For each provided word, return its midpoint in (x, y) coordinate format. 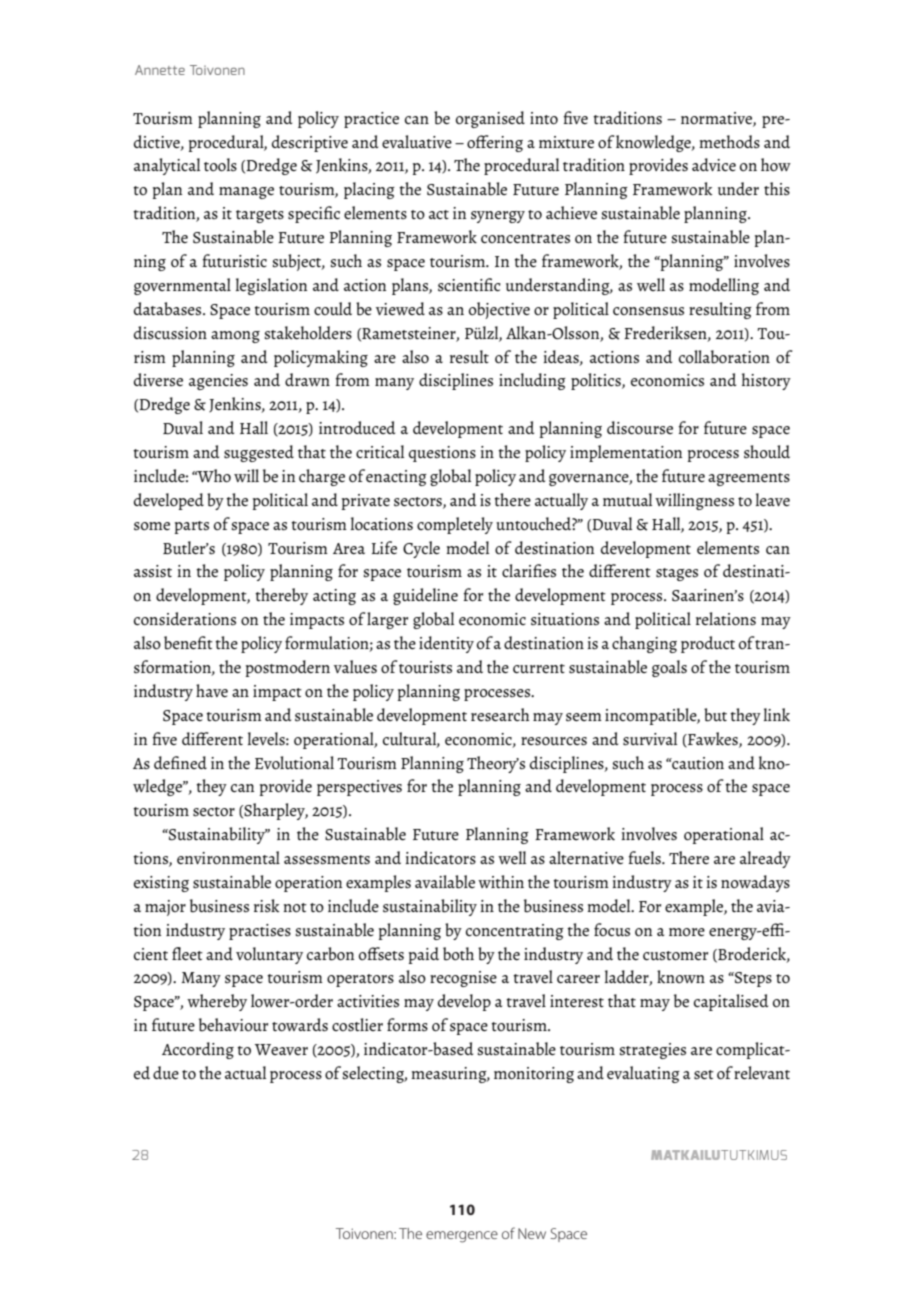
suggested (259, 453)
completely (455, 525)
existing (161, 884)
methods (729, 141)
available (445, 882)
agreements (749, 479)
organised (490, 119)
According (198, 1050)
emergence (462, 1237)
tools (220, 164)
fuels (645, 858)
